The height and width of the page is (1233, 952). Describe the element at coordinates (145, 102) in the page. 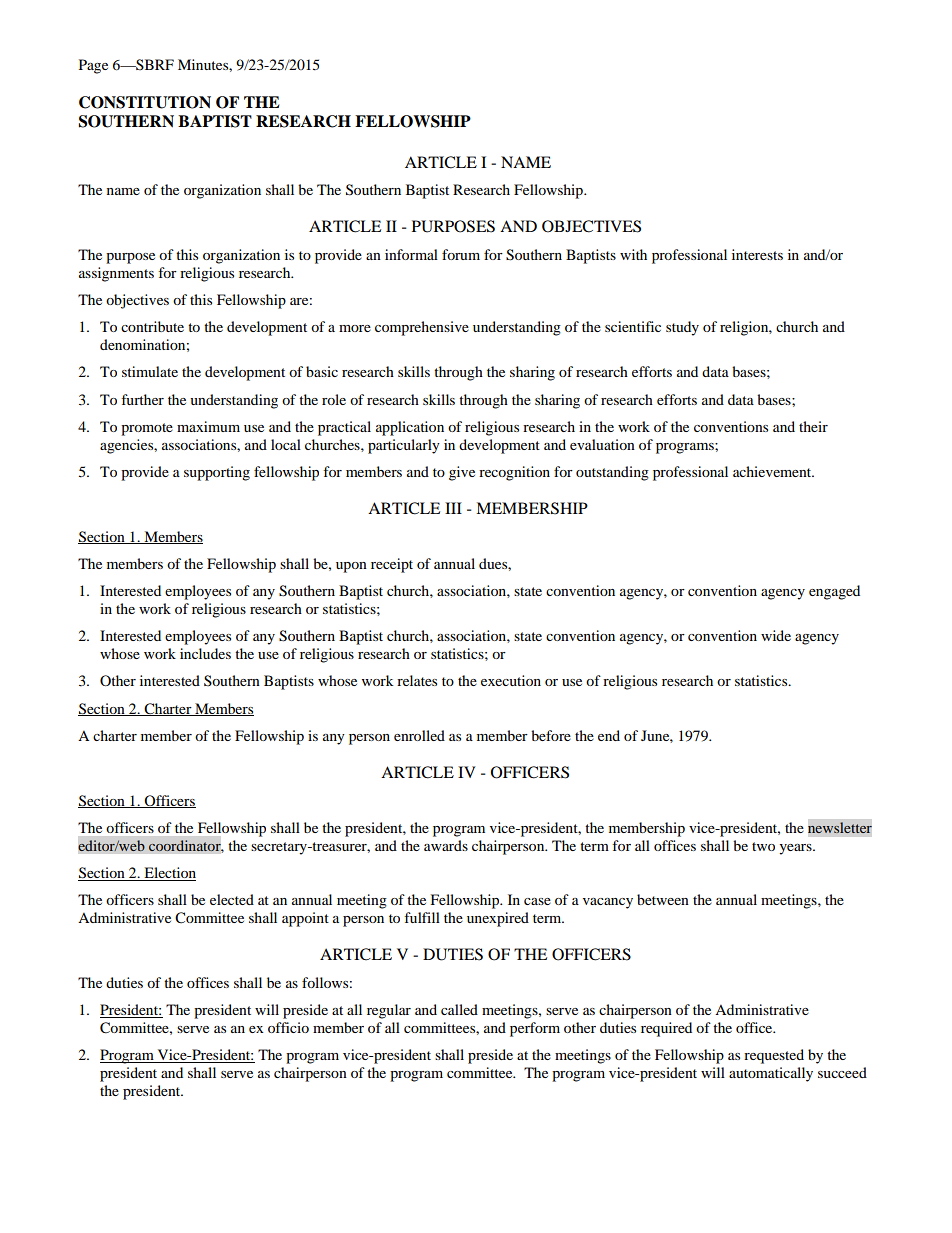

I see `CONSTITUTION` at that location.
